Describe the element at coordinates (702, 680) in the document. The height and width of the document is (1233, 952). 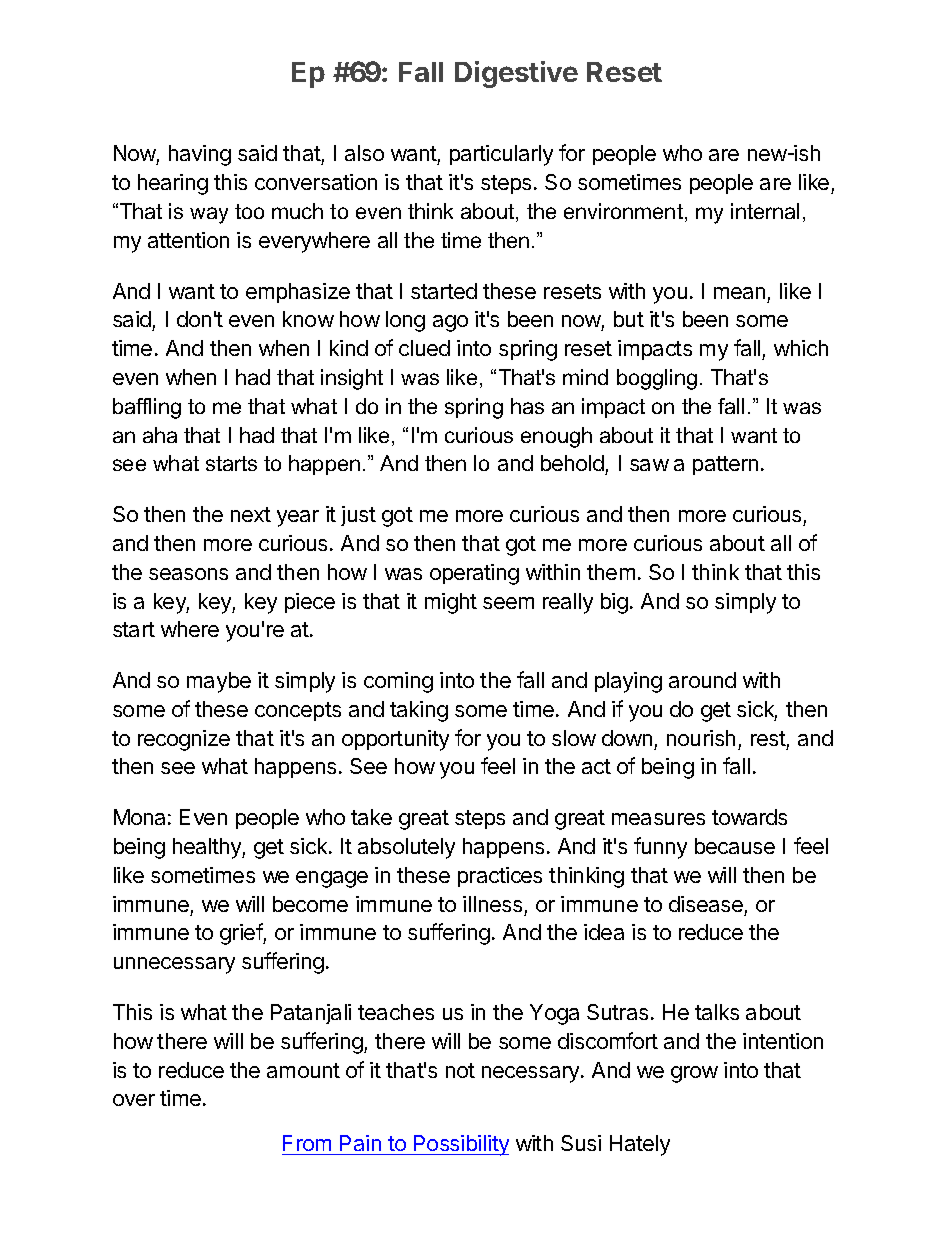
I see `around` at that location.
